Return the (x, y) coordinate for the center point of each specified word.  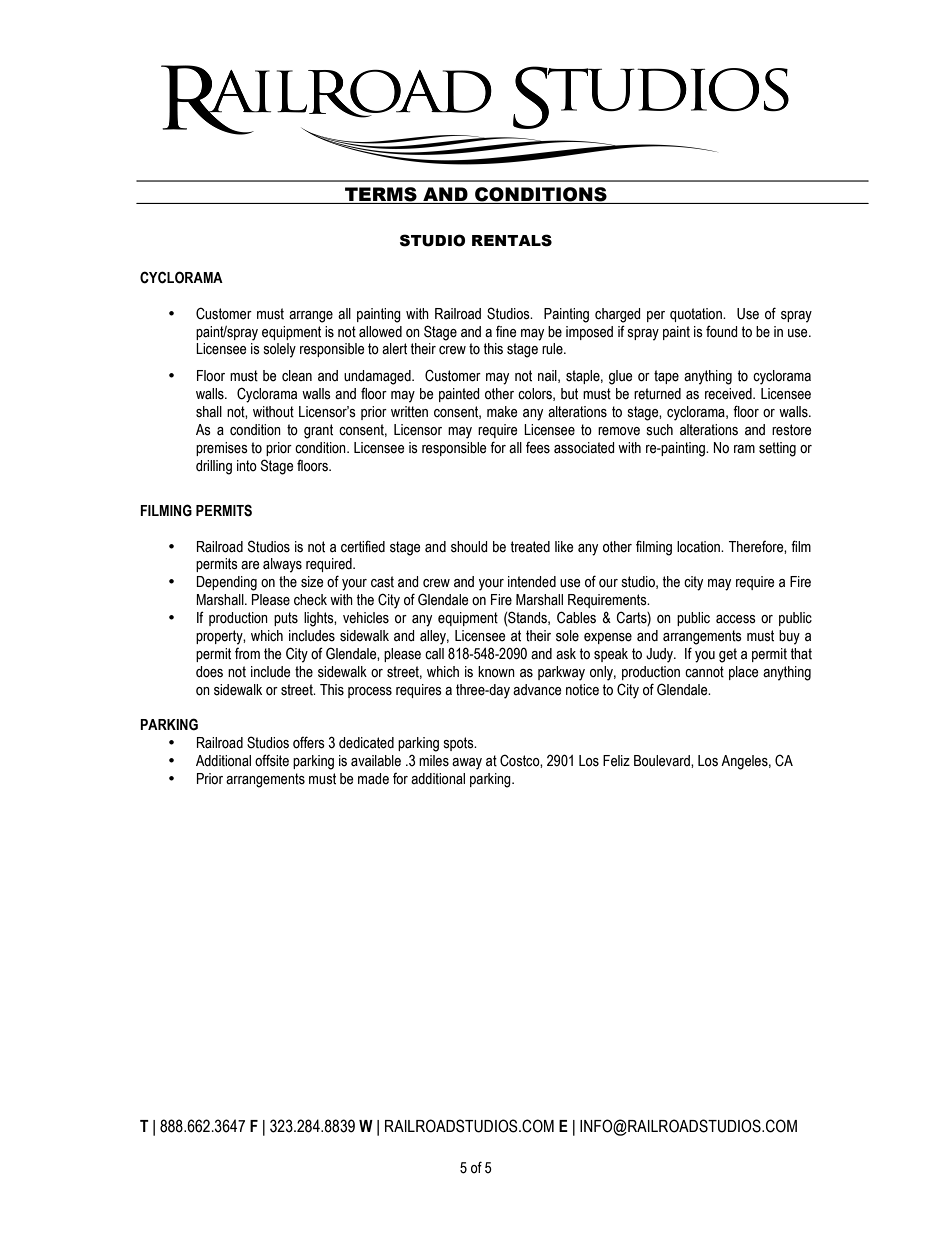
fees (538, 448)
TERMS (381, 195)
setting (777, 449)
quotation (697, 315)
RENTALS (512, 240)
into (247, 466)
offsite (272, 760)
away (467, 764)
